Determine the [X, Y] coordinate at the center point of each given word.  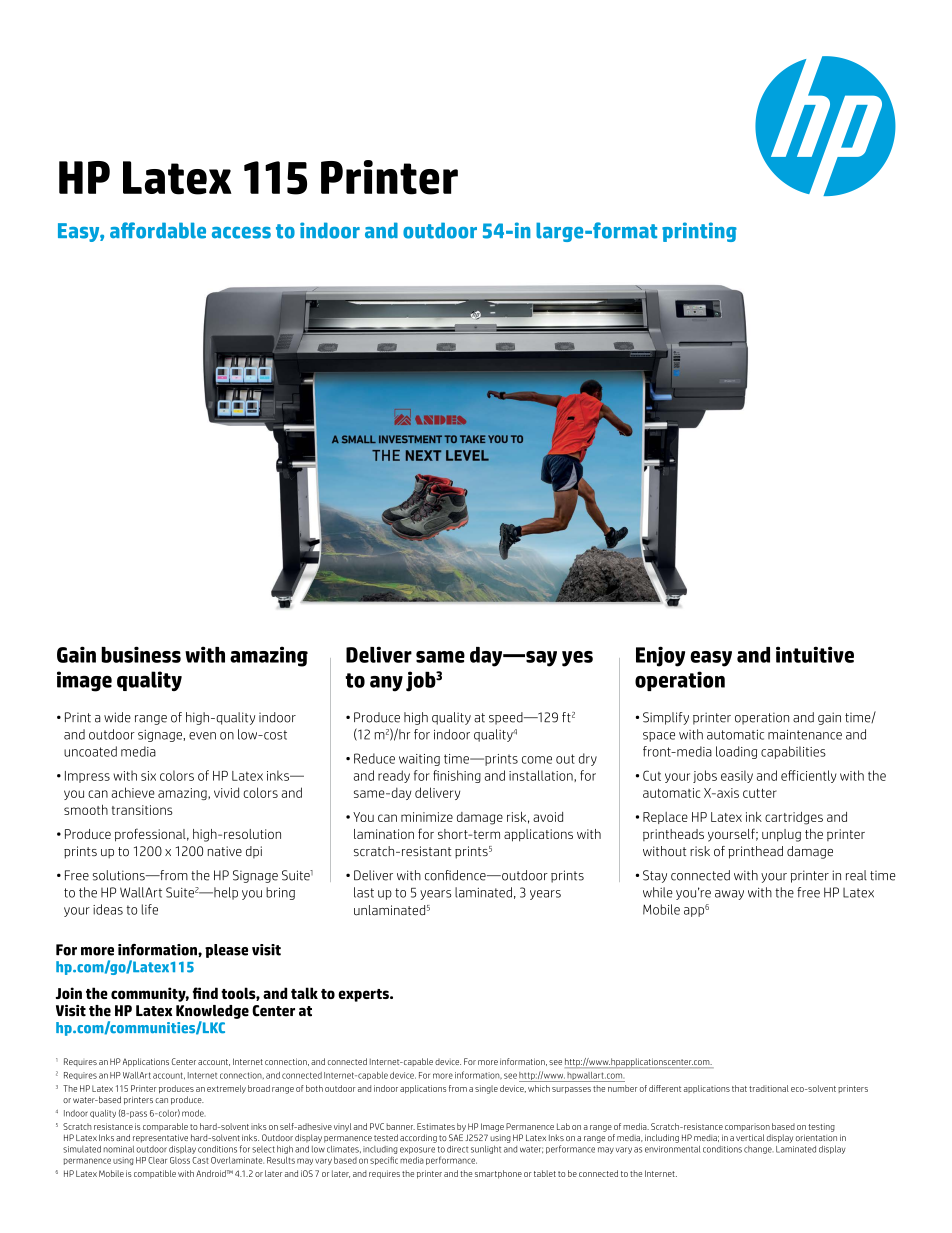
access [241, 233]
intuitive [815, 654]
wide [117, 717]
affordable [158, 230]
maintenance [805, 734]
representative [160, 1138]
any [386, 684]
